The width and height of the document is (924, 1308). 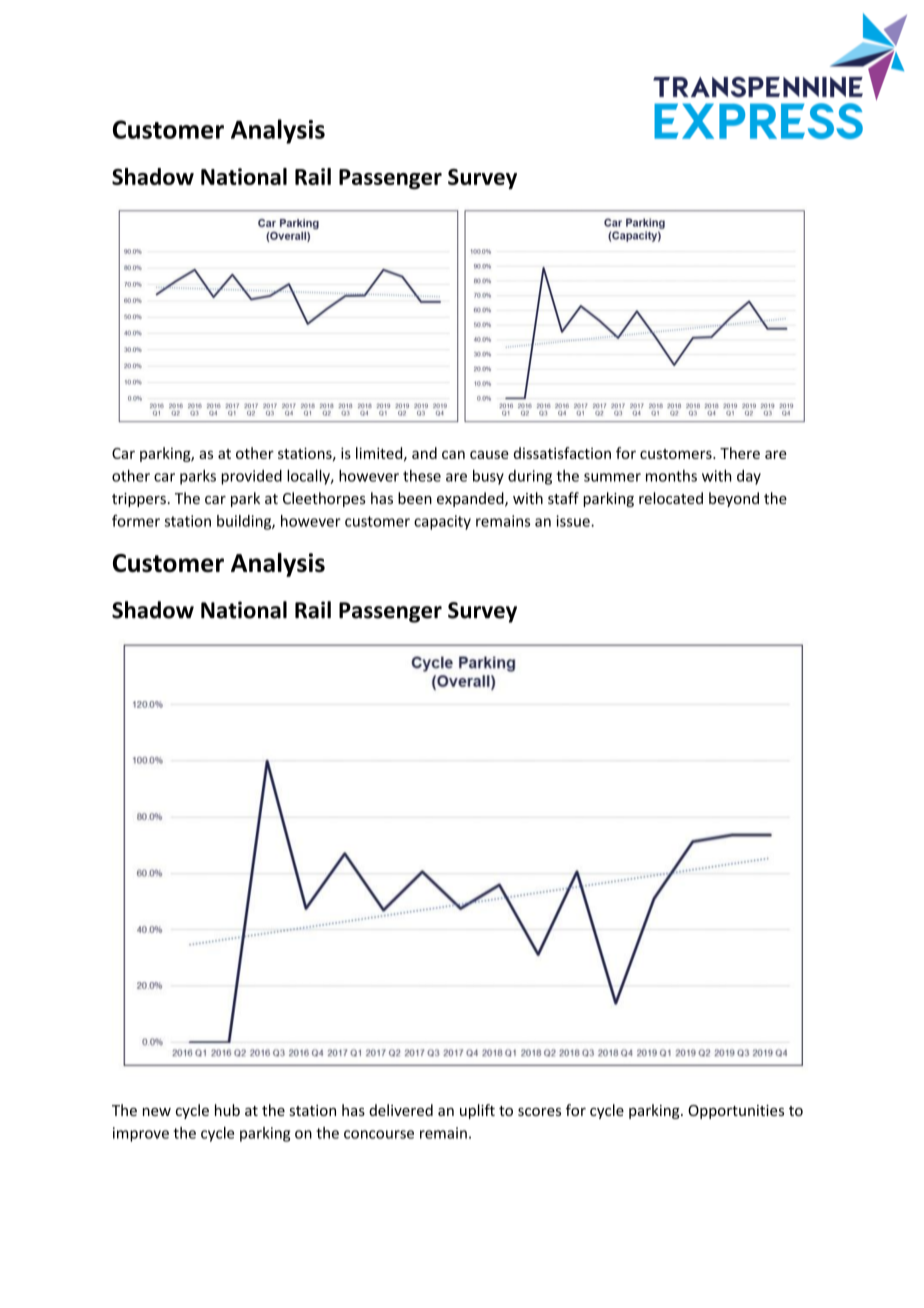 What do you see at coordinates (401, 1110) in the document?
I see `delivered` at bounding box center [401, 1110].
